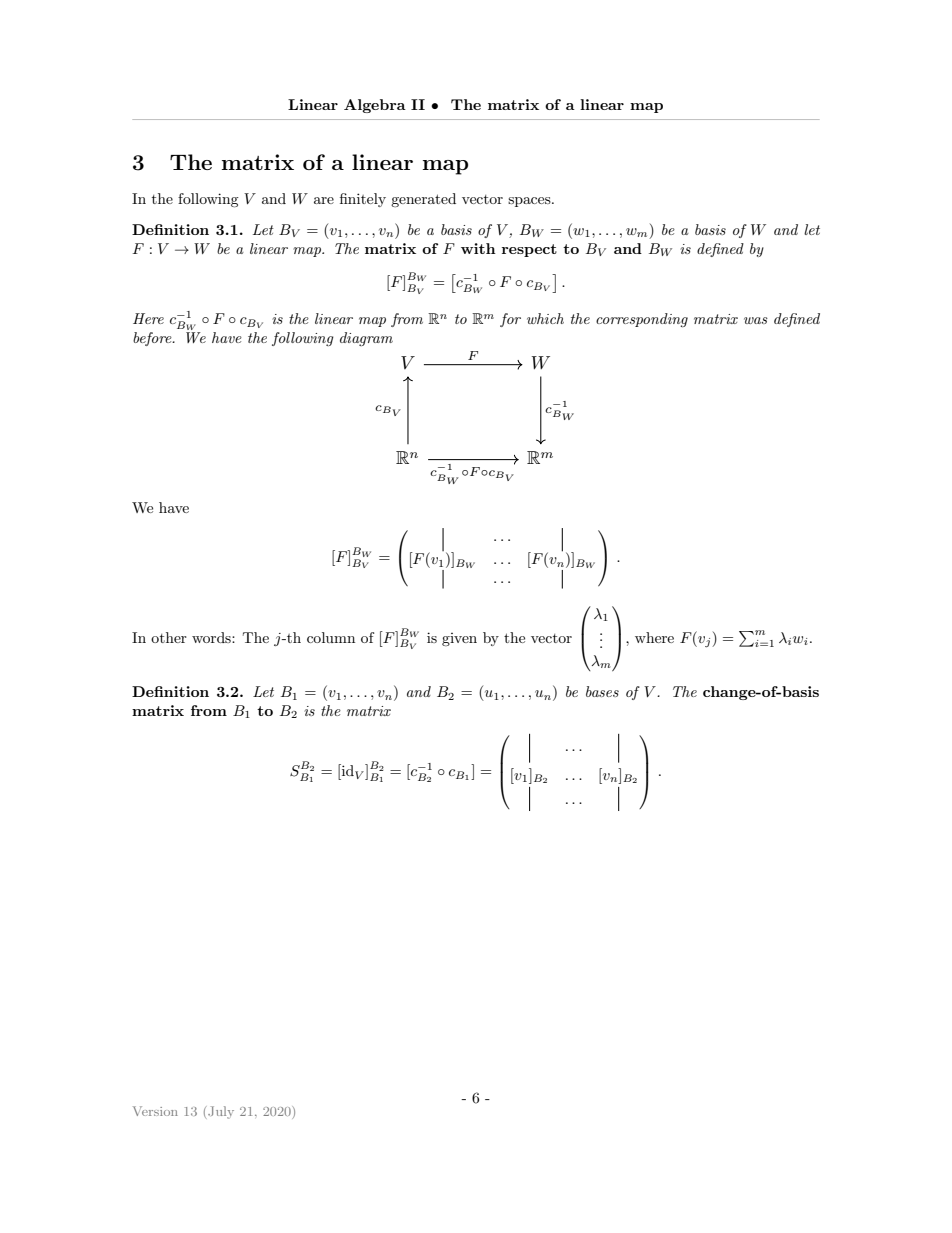 This document has height=1233, width=952. What do you see at coordinates (602, 691) in the document?
I see `bases` at bounding box center [602, 691].
